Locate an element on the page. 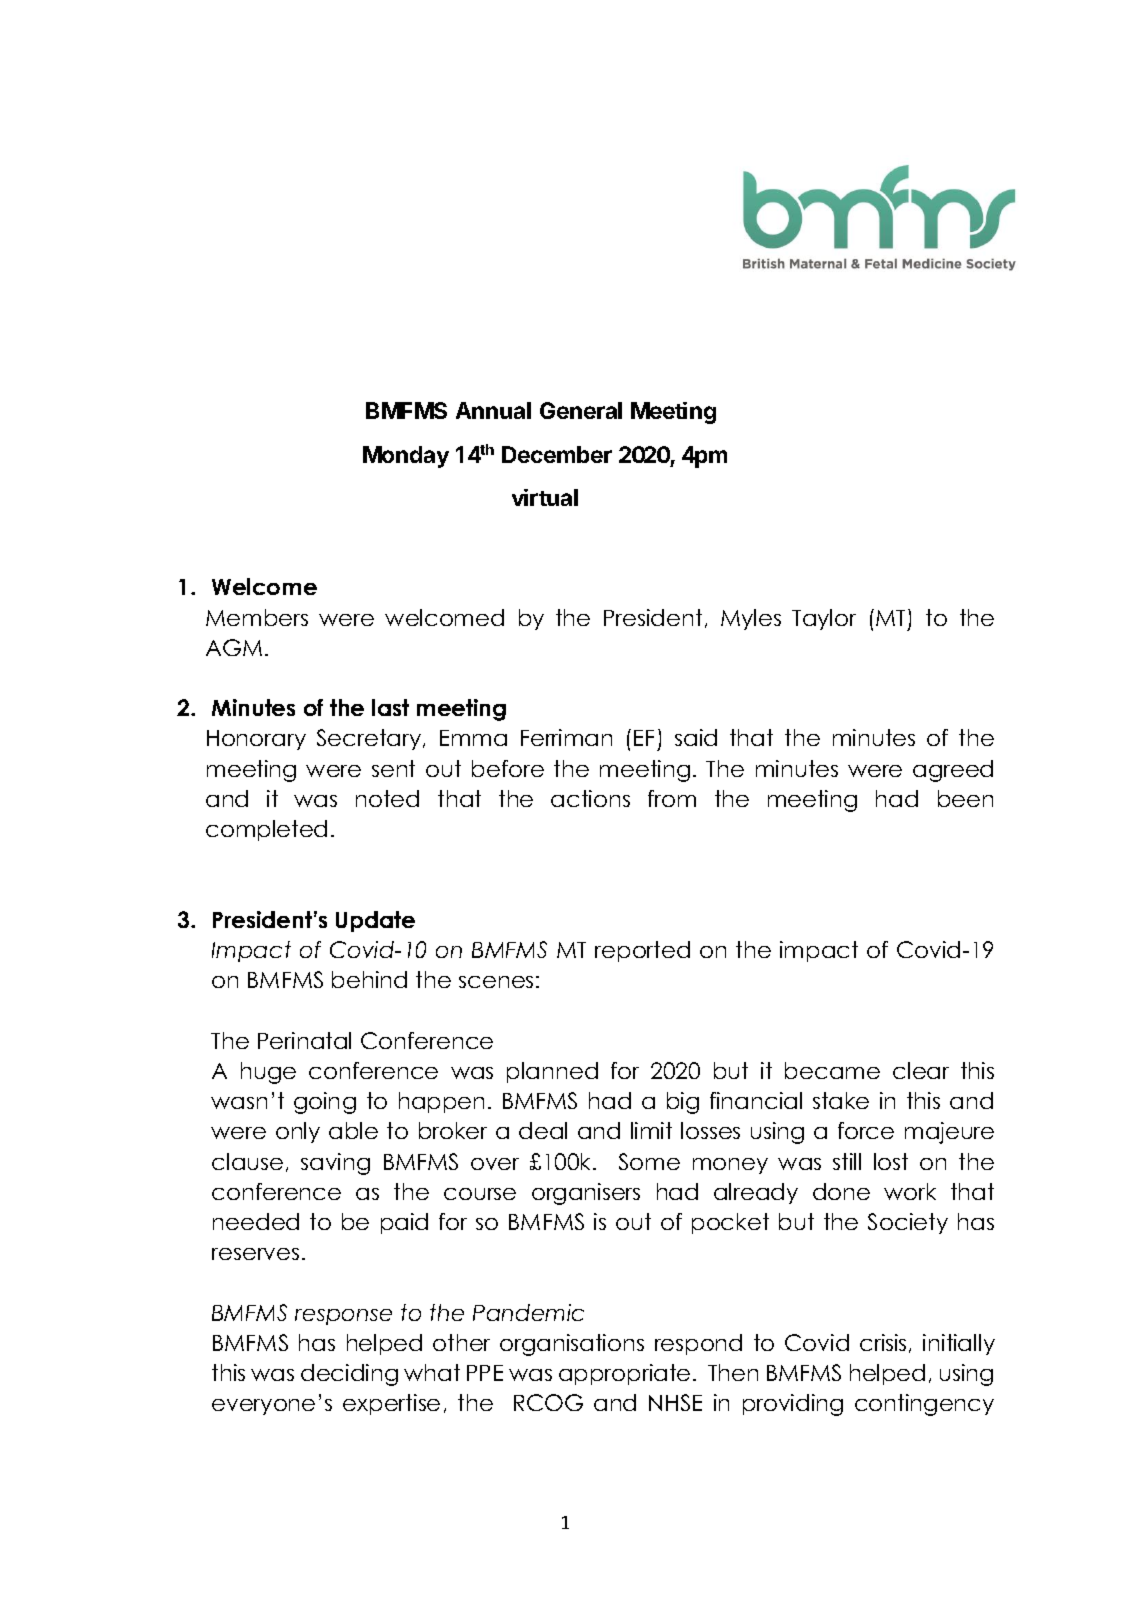 This document has width=1132, height=1602. December is located at coordinates (557, 454).
